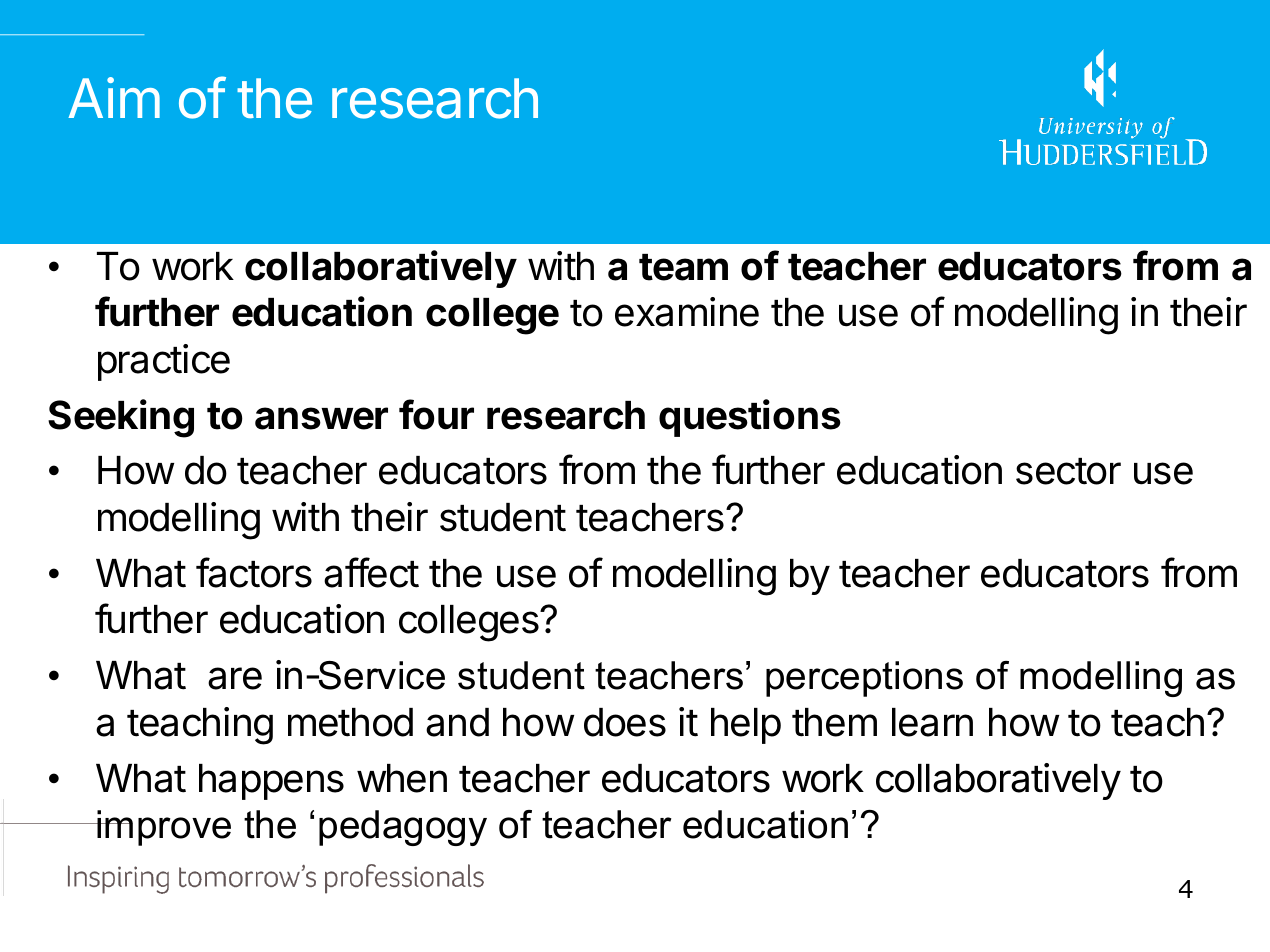  Describe the element at coordinates (271, 782) in the screenshot. I see `happens` at that location.
